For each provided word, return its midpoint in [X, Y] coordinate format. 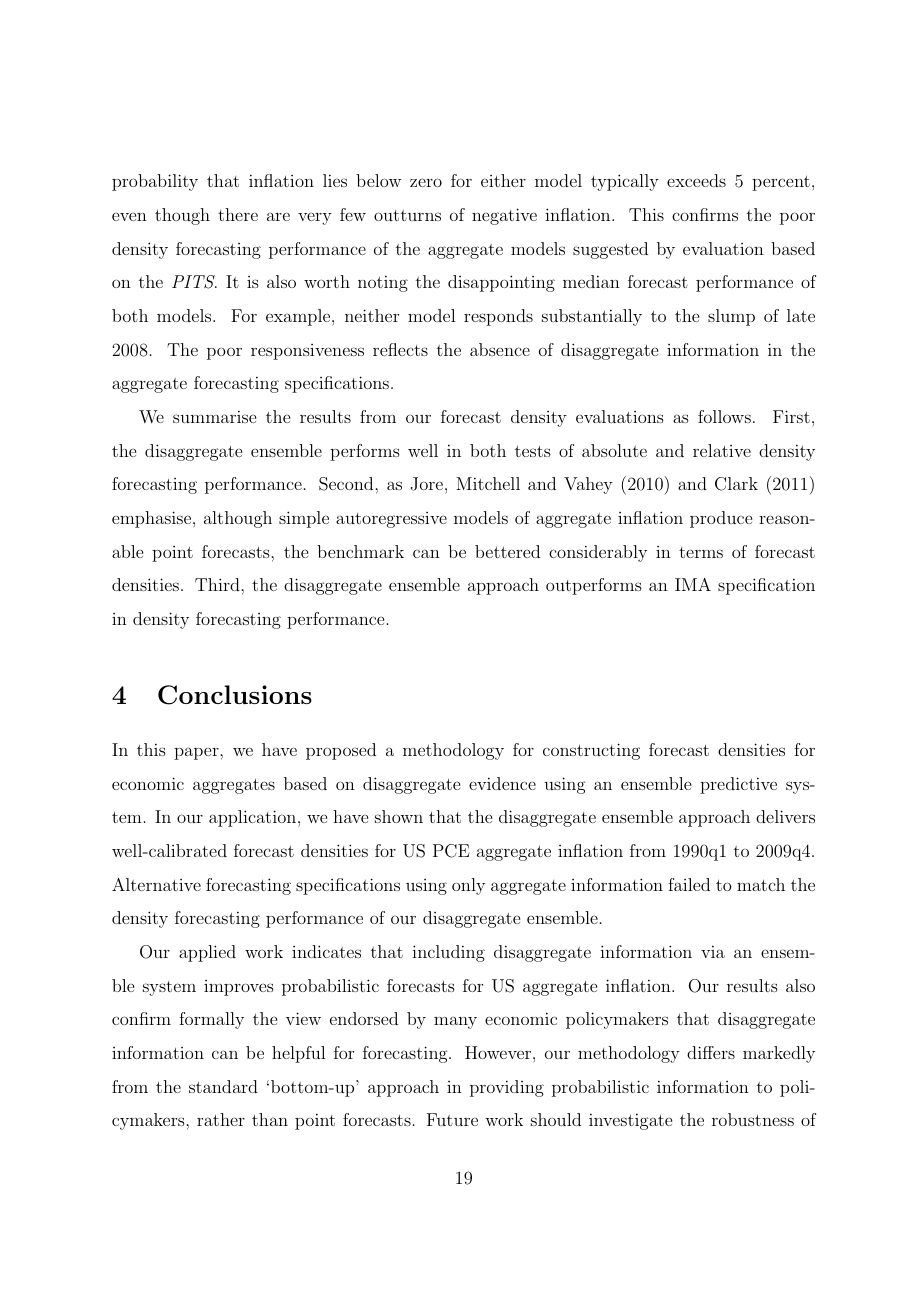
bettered [507, 551]
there [238, 214]
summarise [214, 416]
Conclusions [235, 695]
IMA [693, 584]
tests [533, 451]
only [468, 886]
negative [504, 216]
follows [724, 416]
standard [223, 1086]
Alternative [156, 884]
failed [689, 884]
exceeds [696, 180]
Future [452, 1119]
